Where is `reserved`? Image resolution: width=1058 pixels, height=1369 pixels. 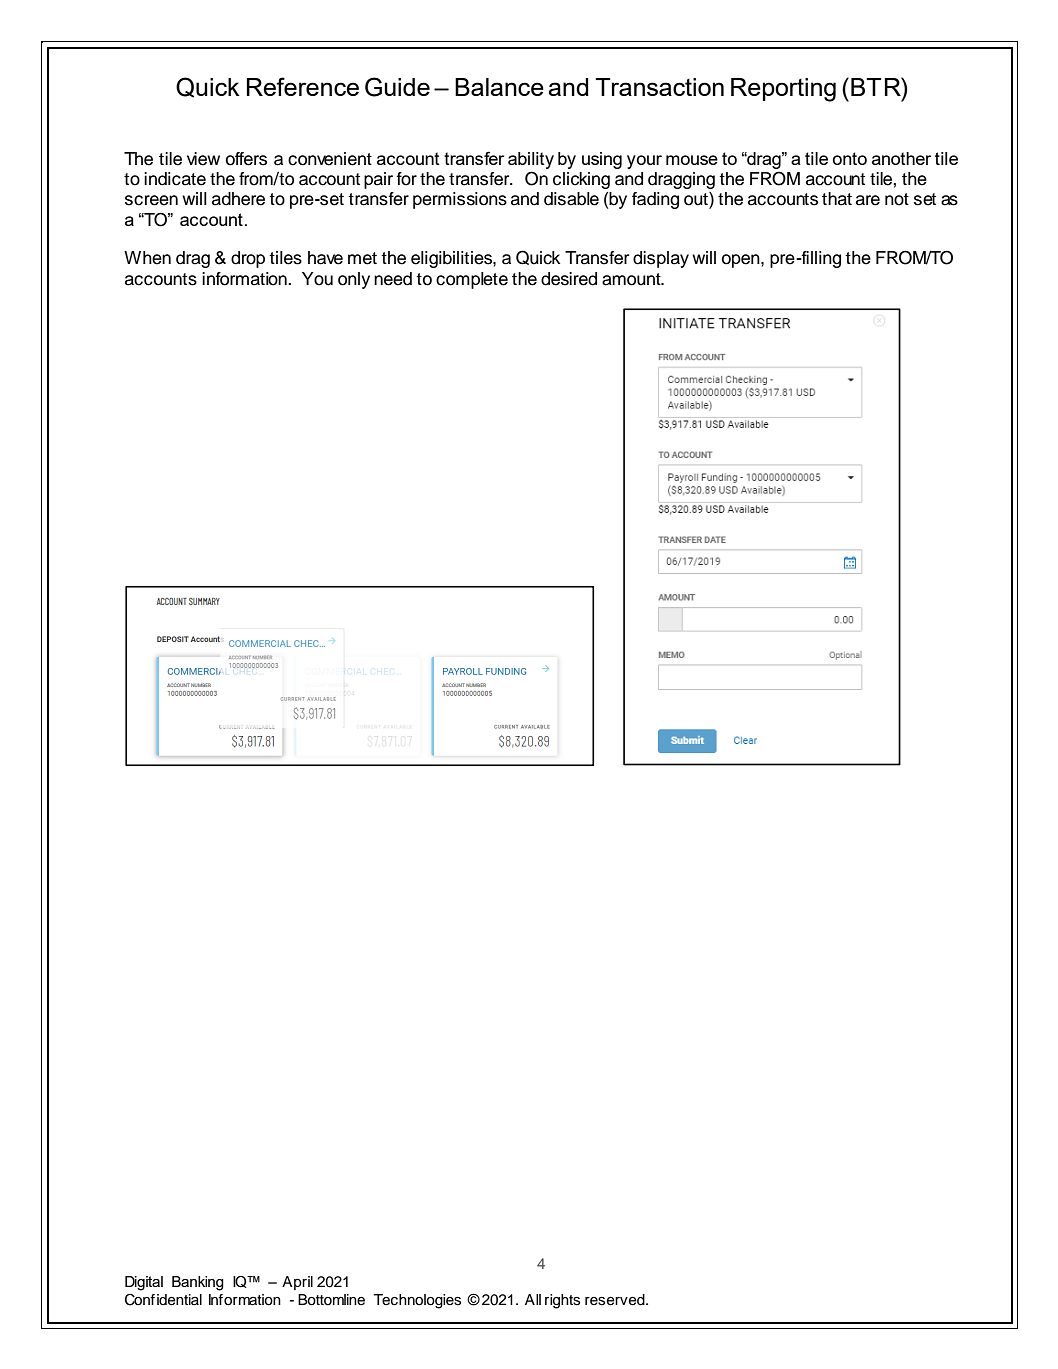 reserved is located at coordinates (616, 1300).
